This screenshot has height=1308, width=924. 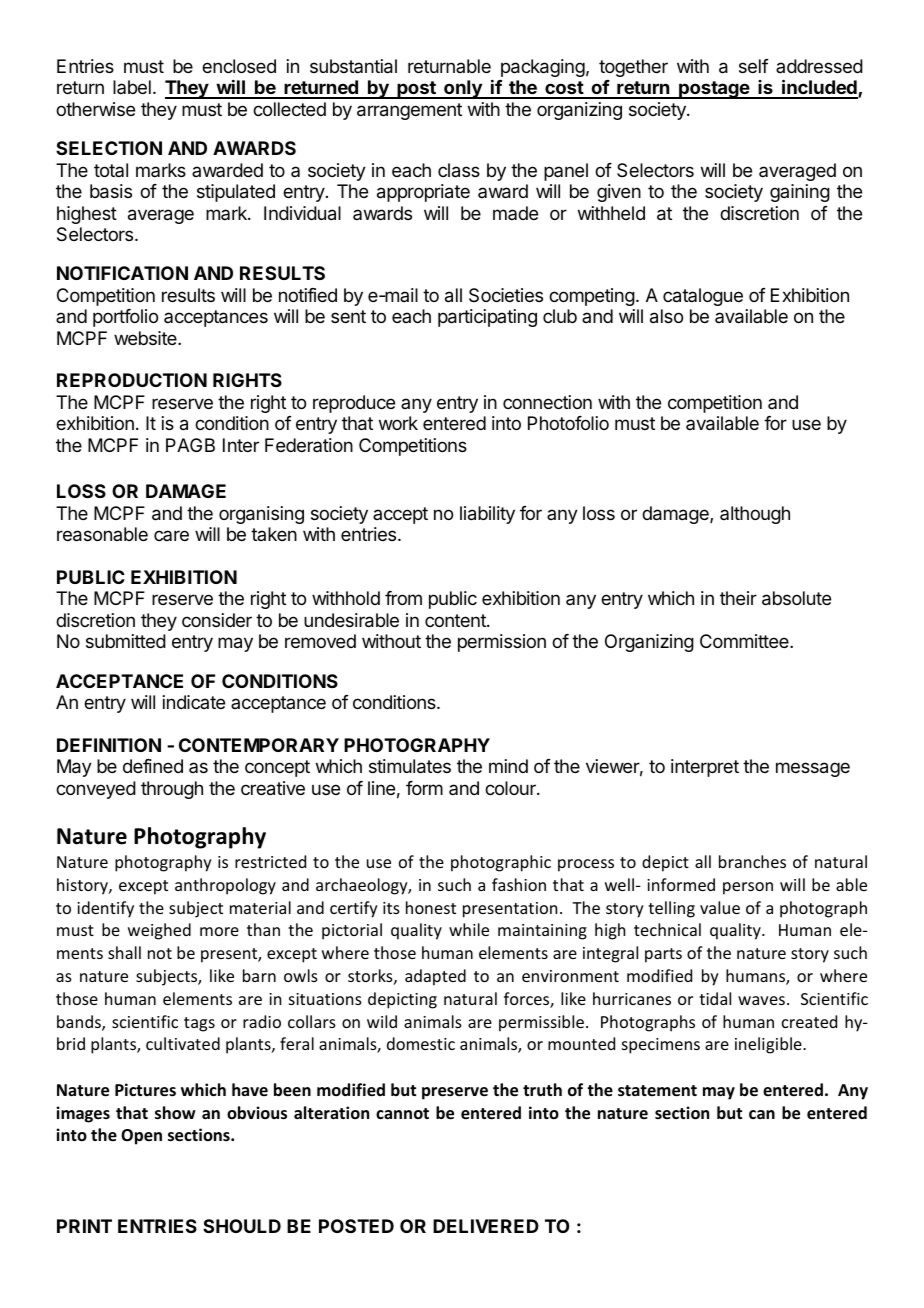 I want to click on colour, so click(x=511, y=788).
